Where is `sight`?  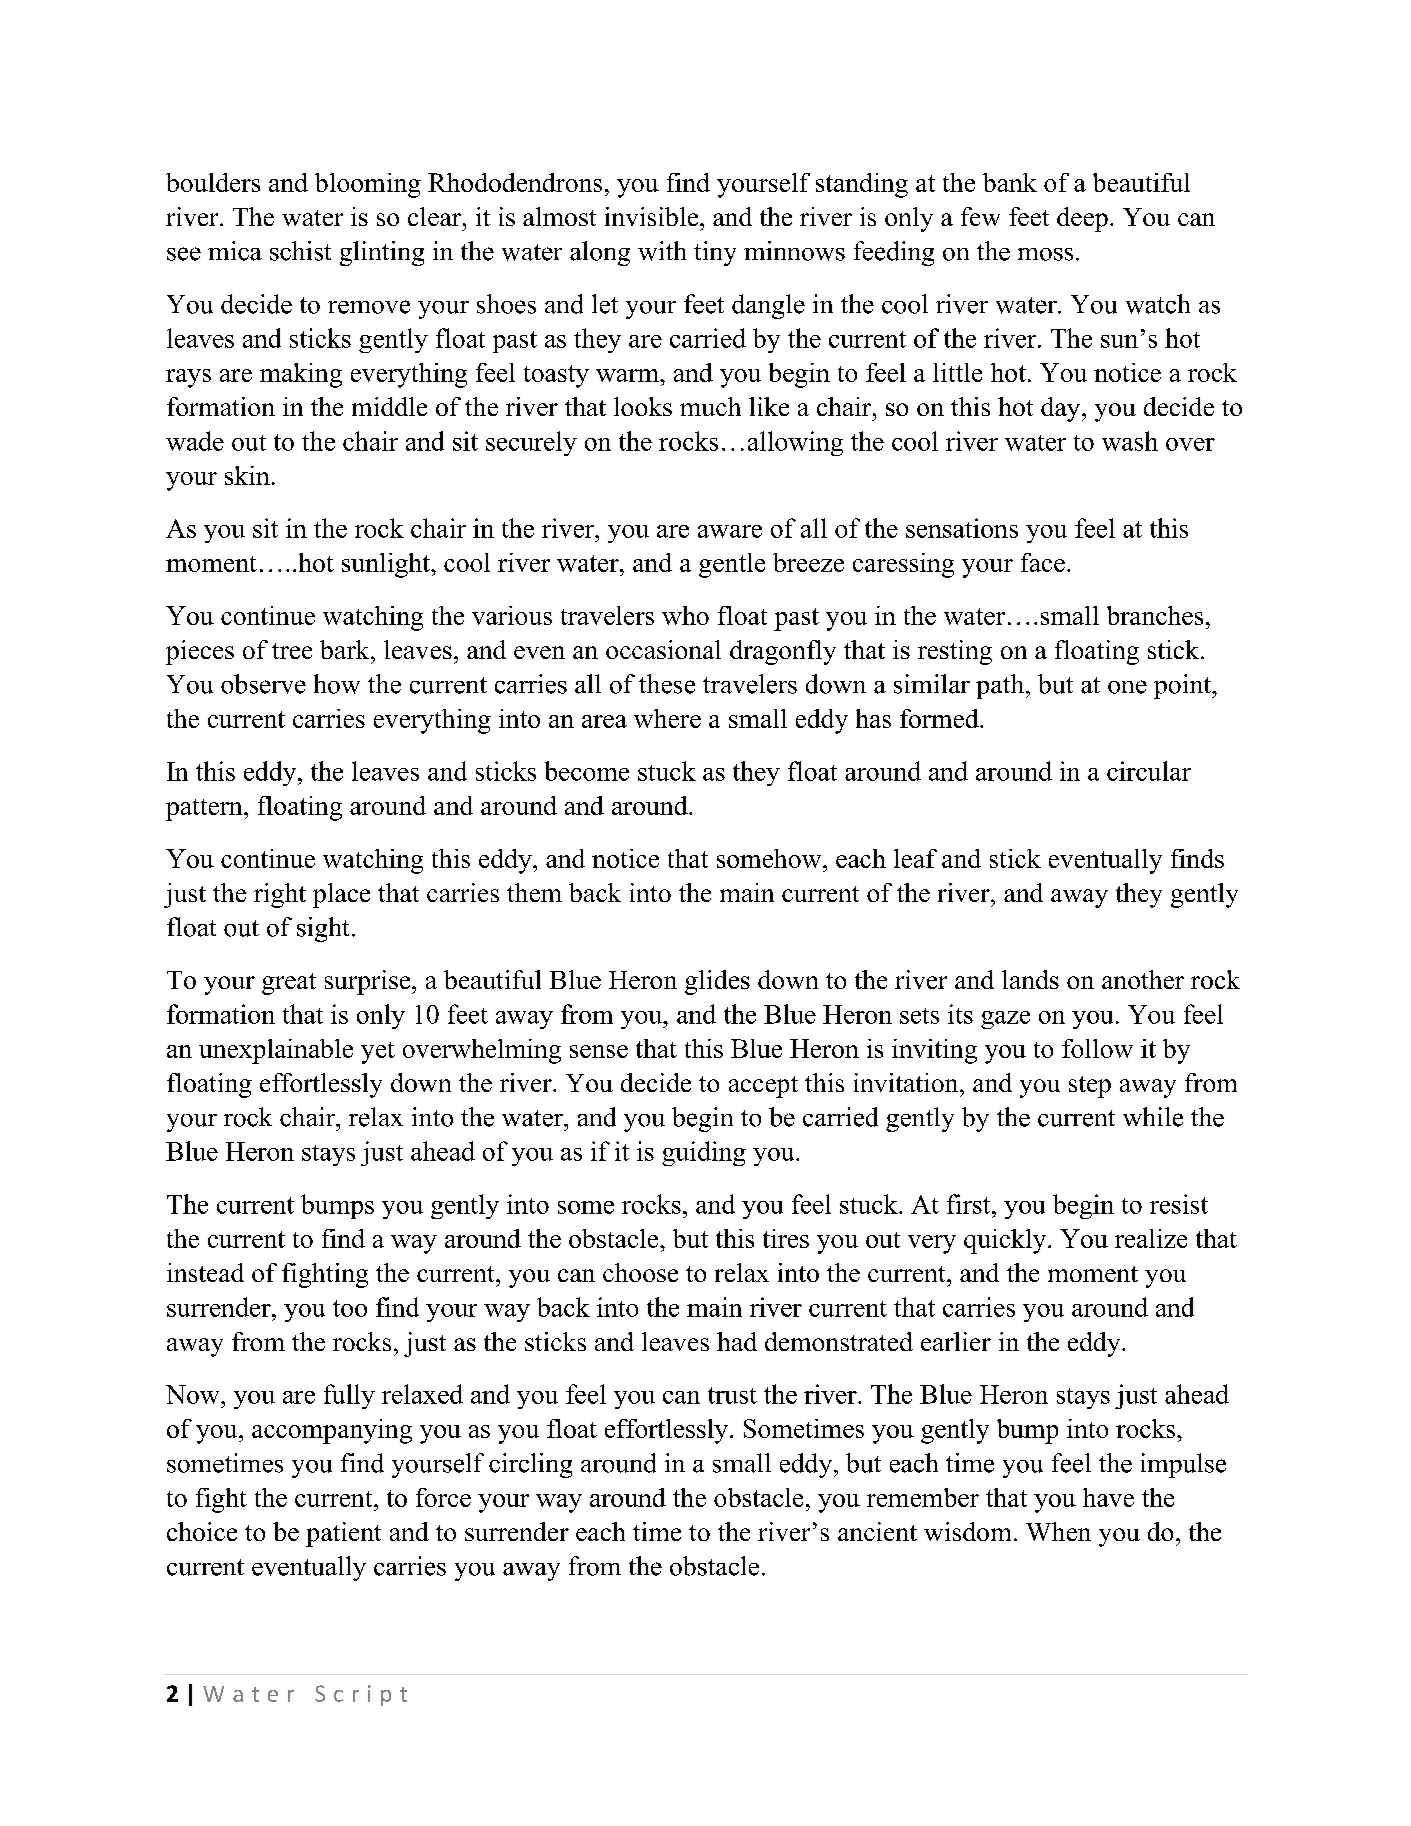 sight is located at coordinates (323, 929).
